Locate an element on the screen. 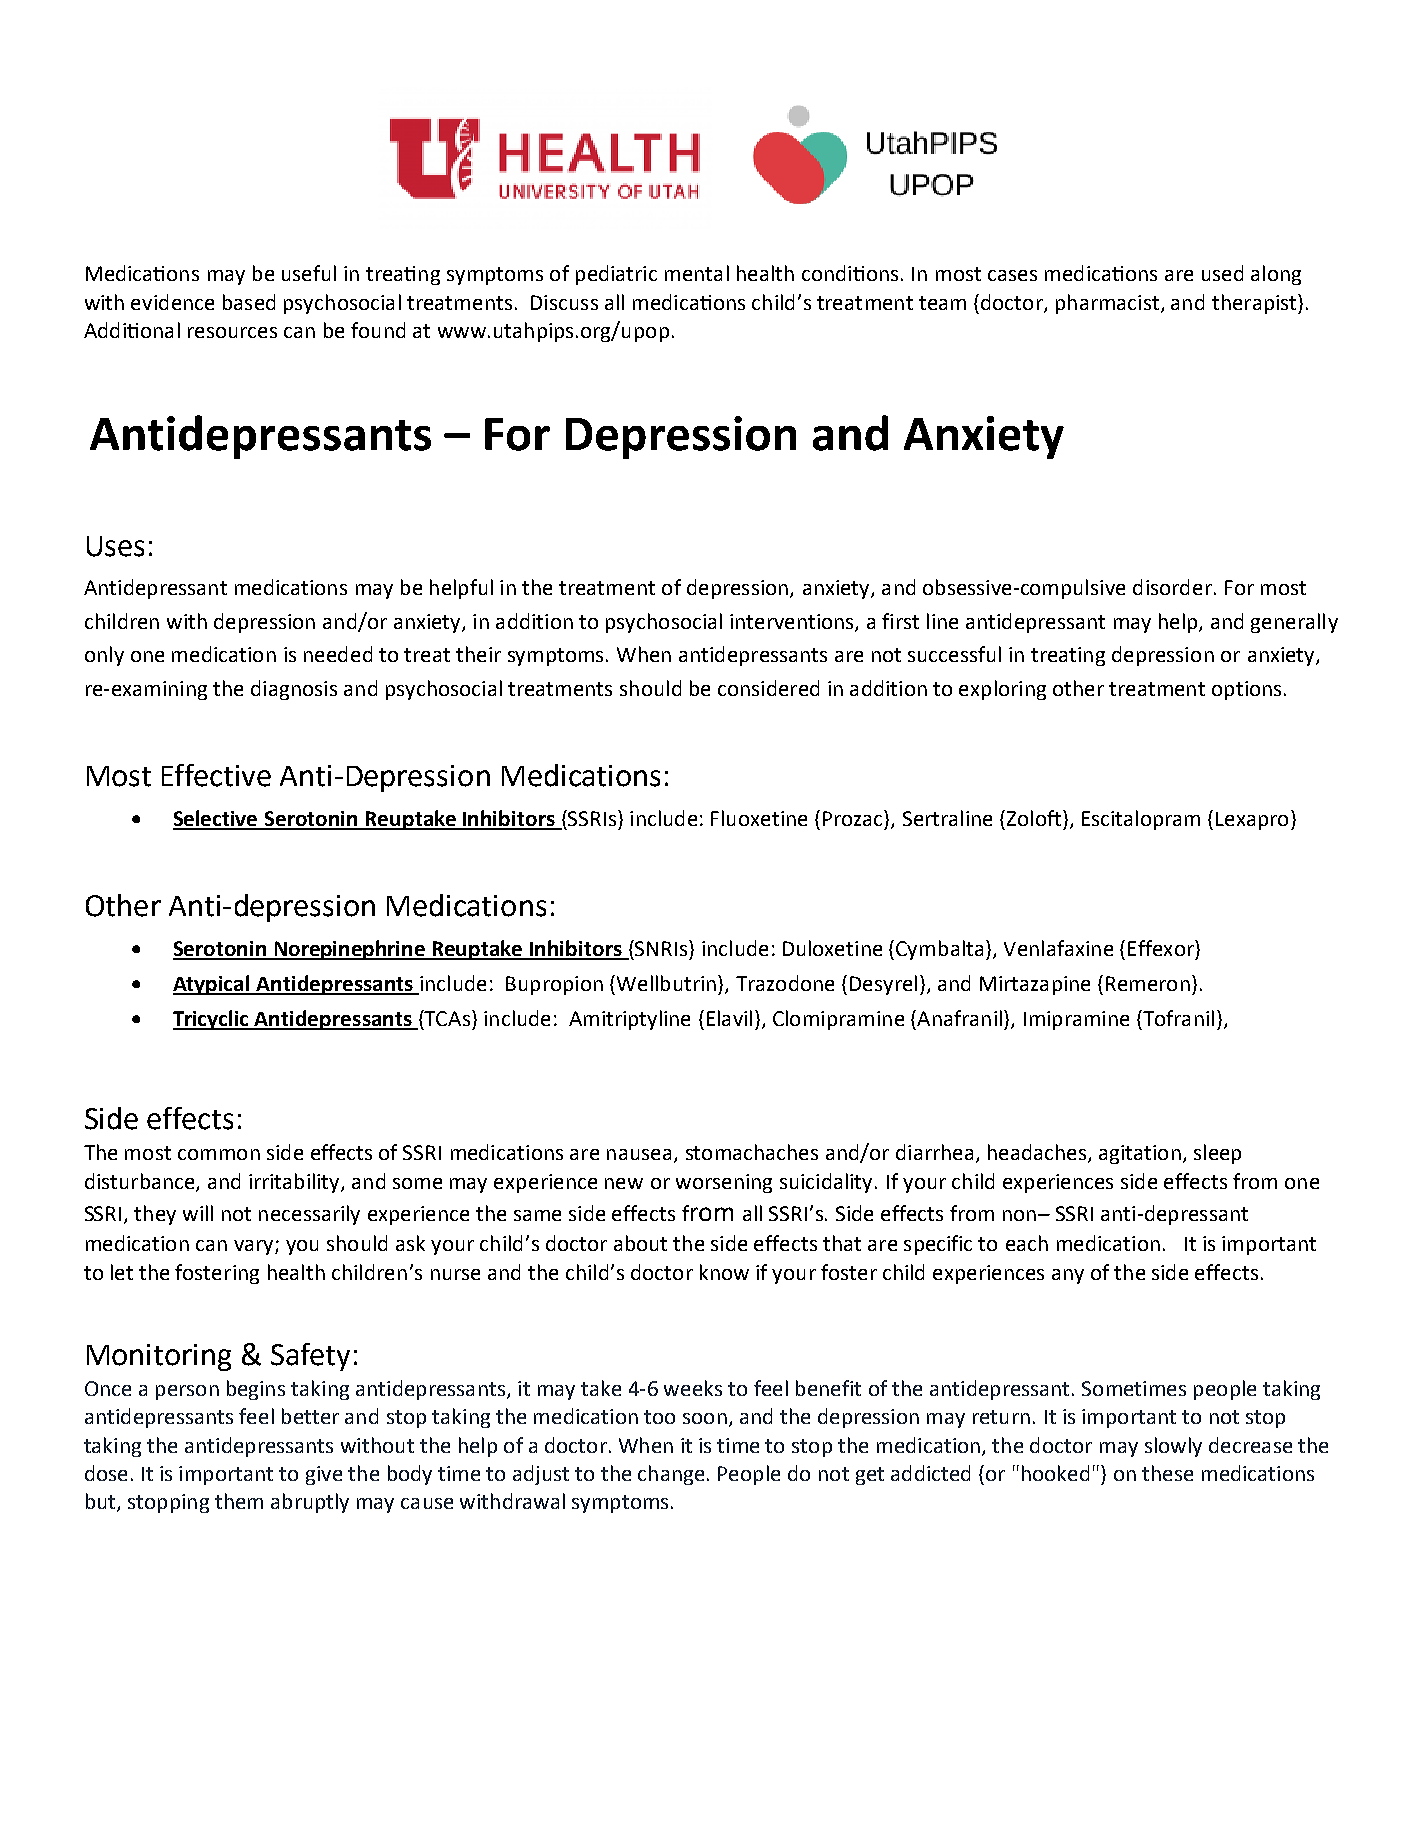  pharmacist is located at coordinates (1107, 304).
